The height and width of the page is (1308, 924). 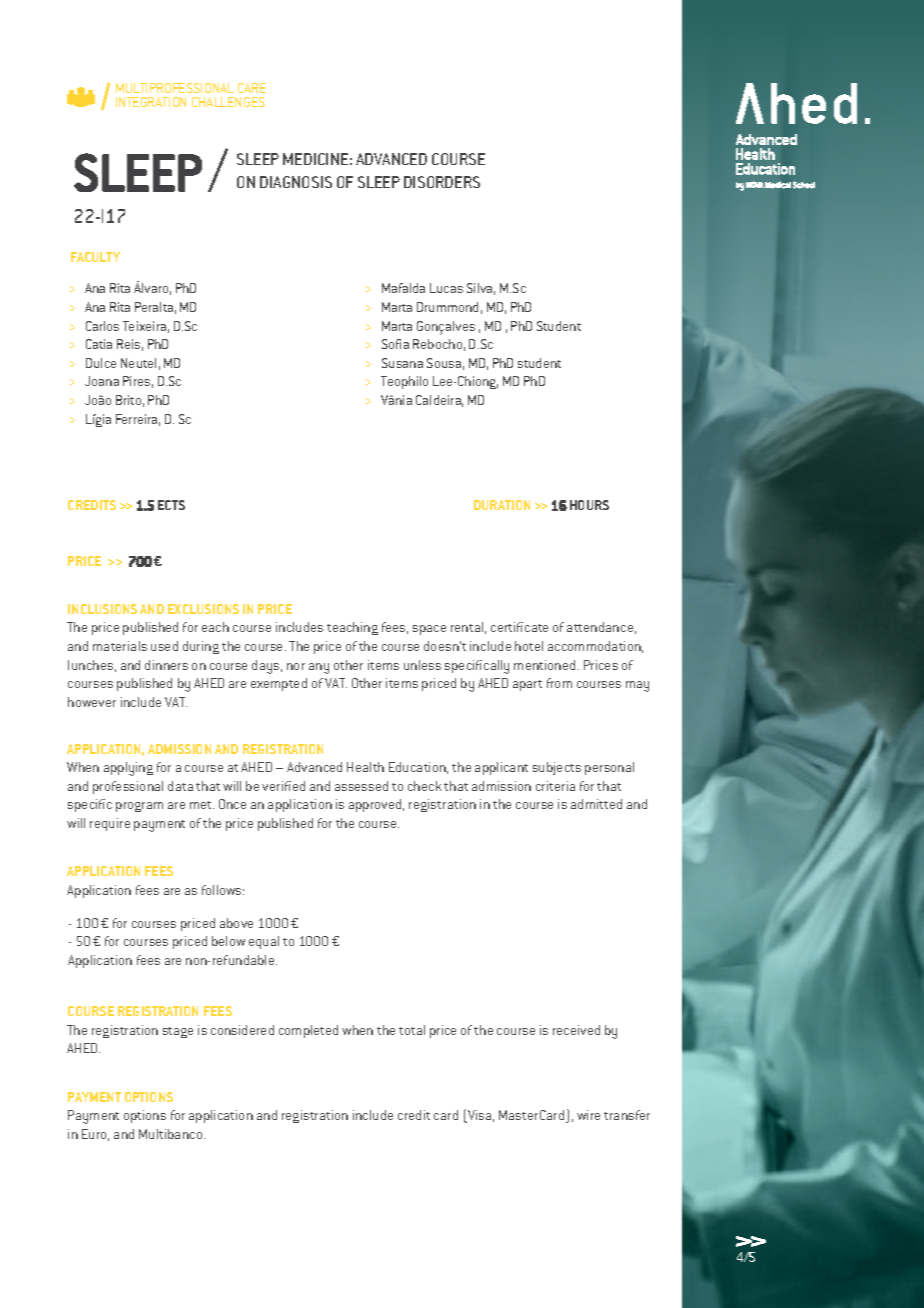 I want to click on total, so click(x=412, y=1030).
